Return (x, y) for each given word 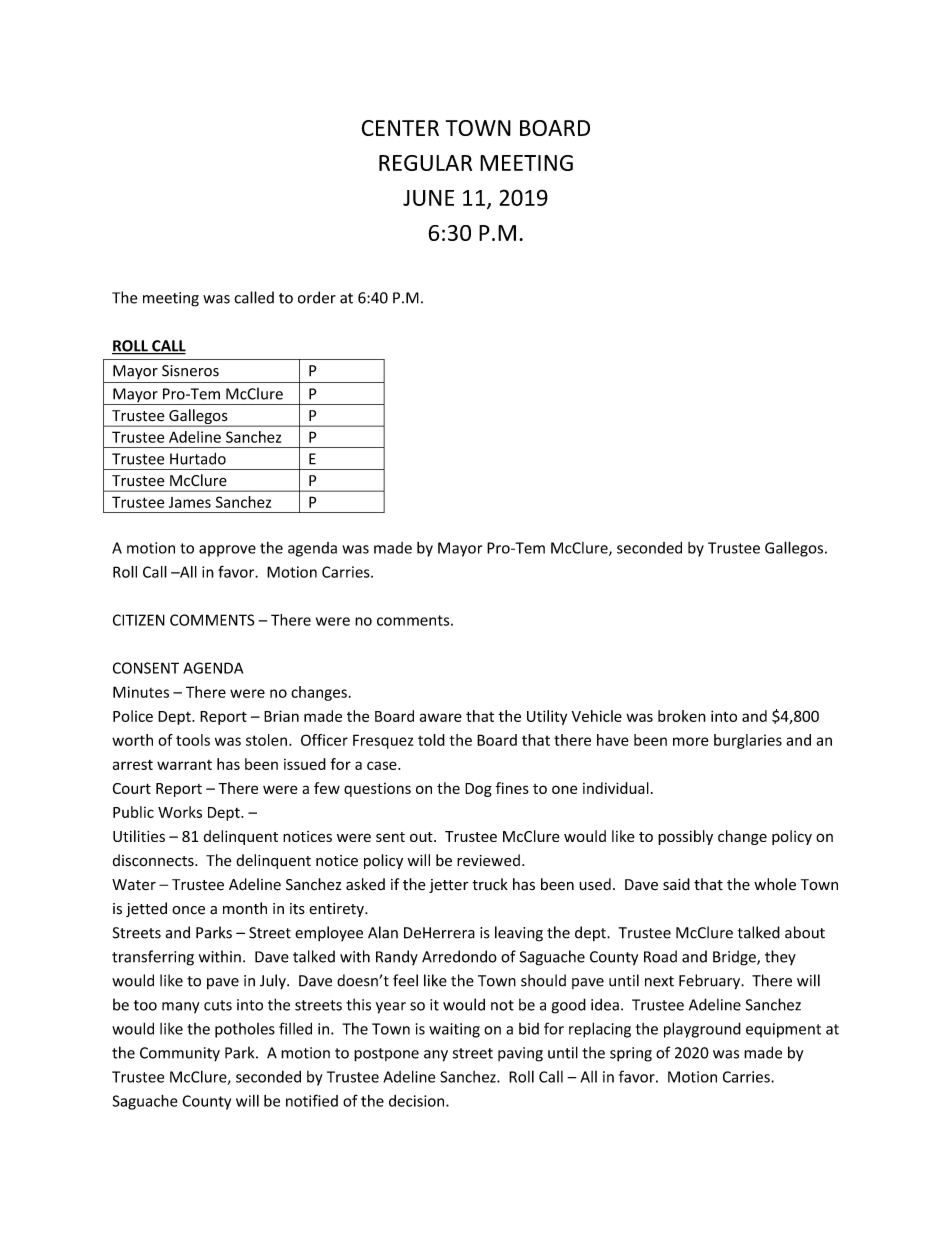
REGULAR (425, 163)
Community (180, 1054)
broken (682, 716)
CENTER (400, 128)
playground (702, 1030)
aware (441, 717)
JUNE (428, 198)
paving (520, 1054)
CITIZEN (139, 620)
